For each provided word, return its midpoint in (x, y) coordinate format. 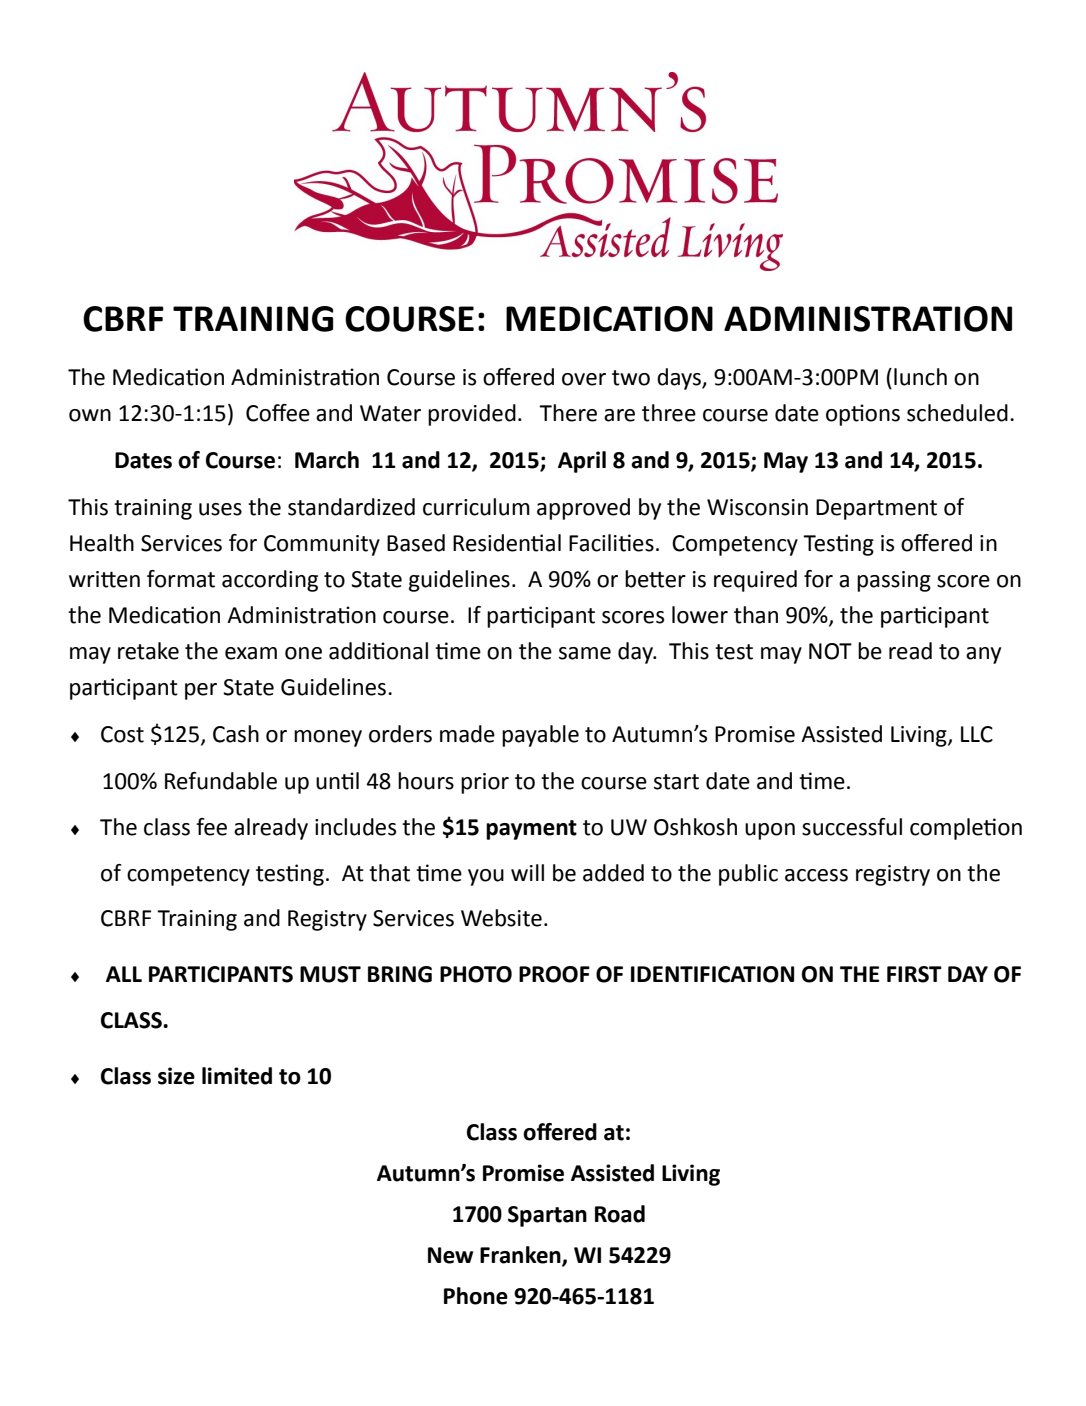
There (568, 413)
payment (531, 830)
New (450, 1255)
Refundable (221, 781)
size (176, 1076)
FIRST (914, 974)
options (863, 415)
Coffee (278, 413)
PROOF (554, 974)
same (585, 653)
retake (148, 651)
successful (852, 827)
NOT (830, 651)
